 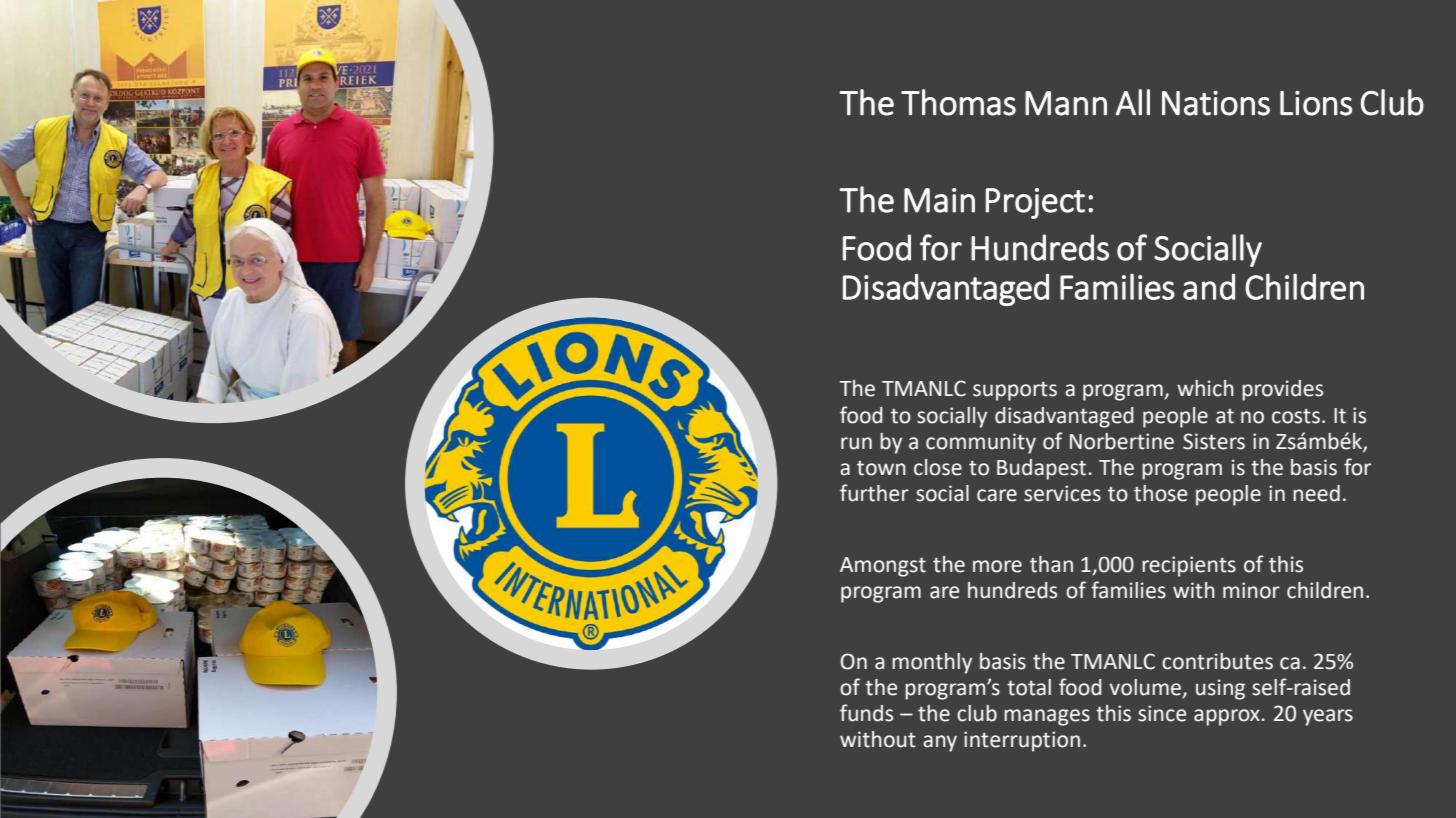 What do you see at coordinates (958, 102) in the screenshot?
I see `Thomas` at bounding box center [958, 102].
